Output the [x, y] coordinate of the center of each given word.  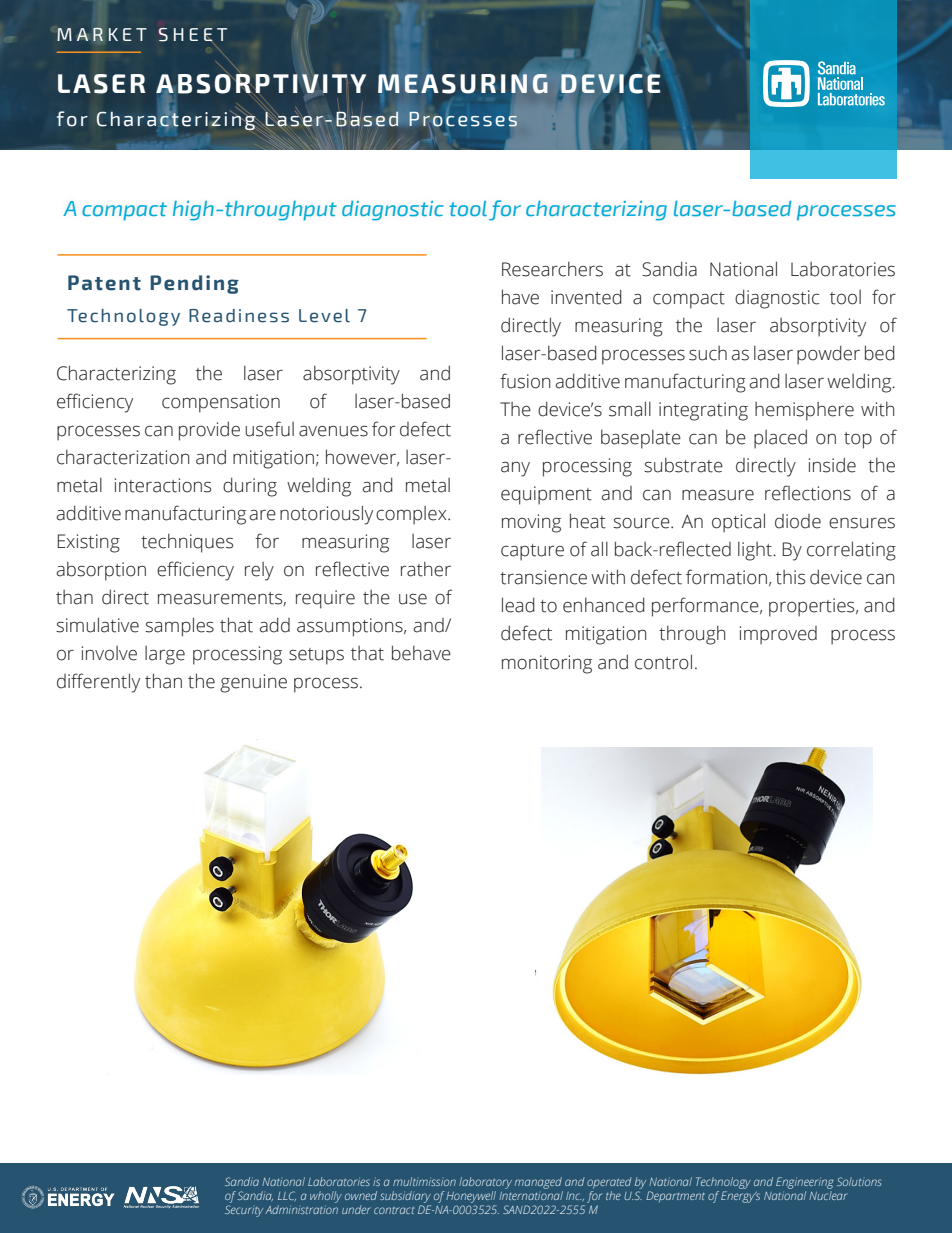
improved [778, 635]
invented [586, 297]
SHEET [193, 35]
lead [518, 605]
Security [244, 1211]
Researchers [552, 269]
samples [179, 627]
